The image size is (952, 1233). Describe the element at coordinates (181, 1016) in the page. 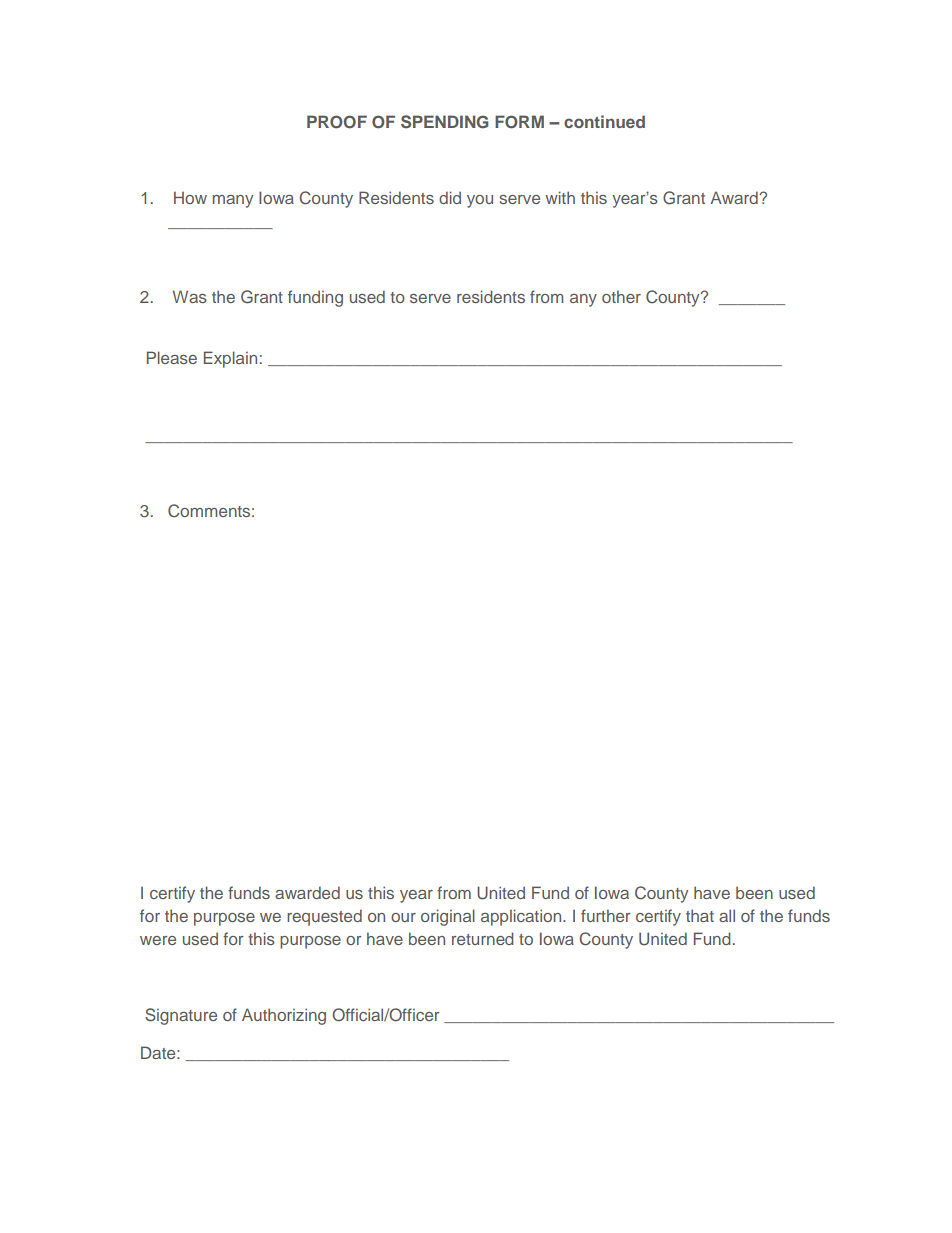

I see `Signature` at that location.
